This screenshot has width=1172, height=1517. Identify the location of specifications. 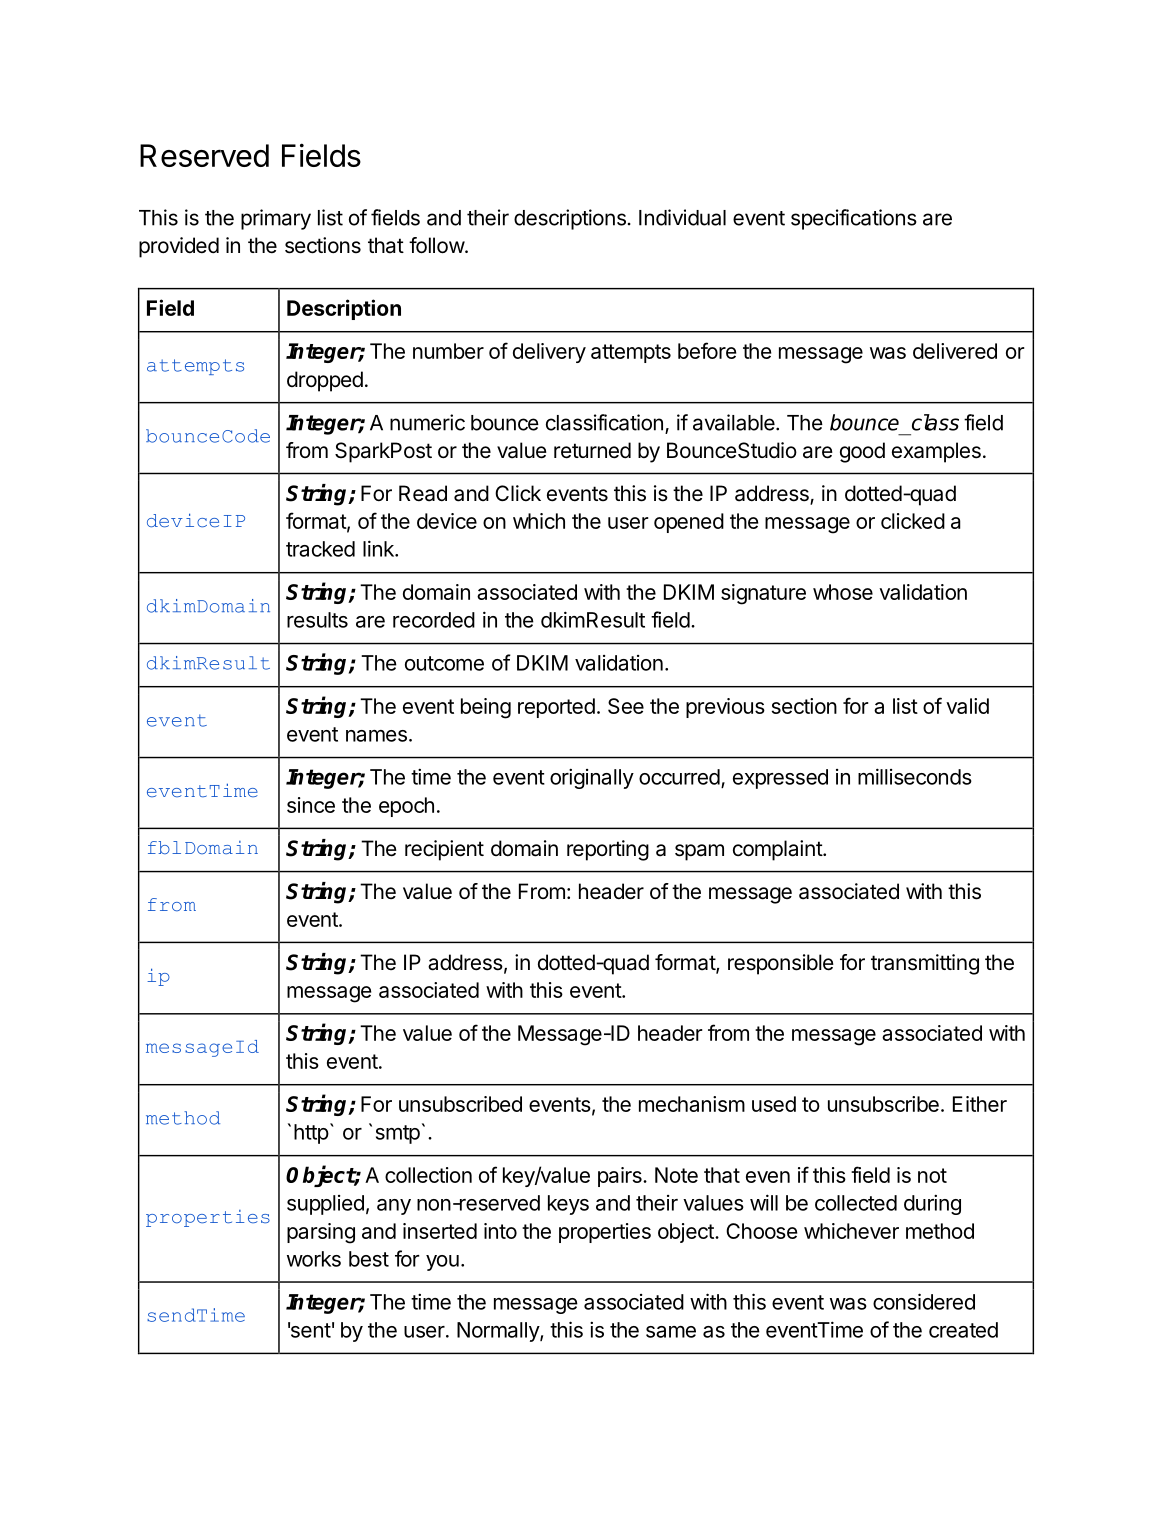
(854, 219).
